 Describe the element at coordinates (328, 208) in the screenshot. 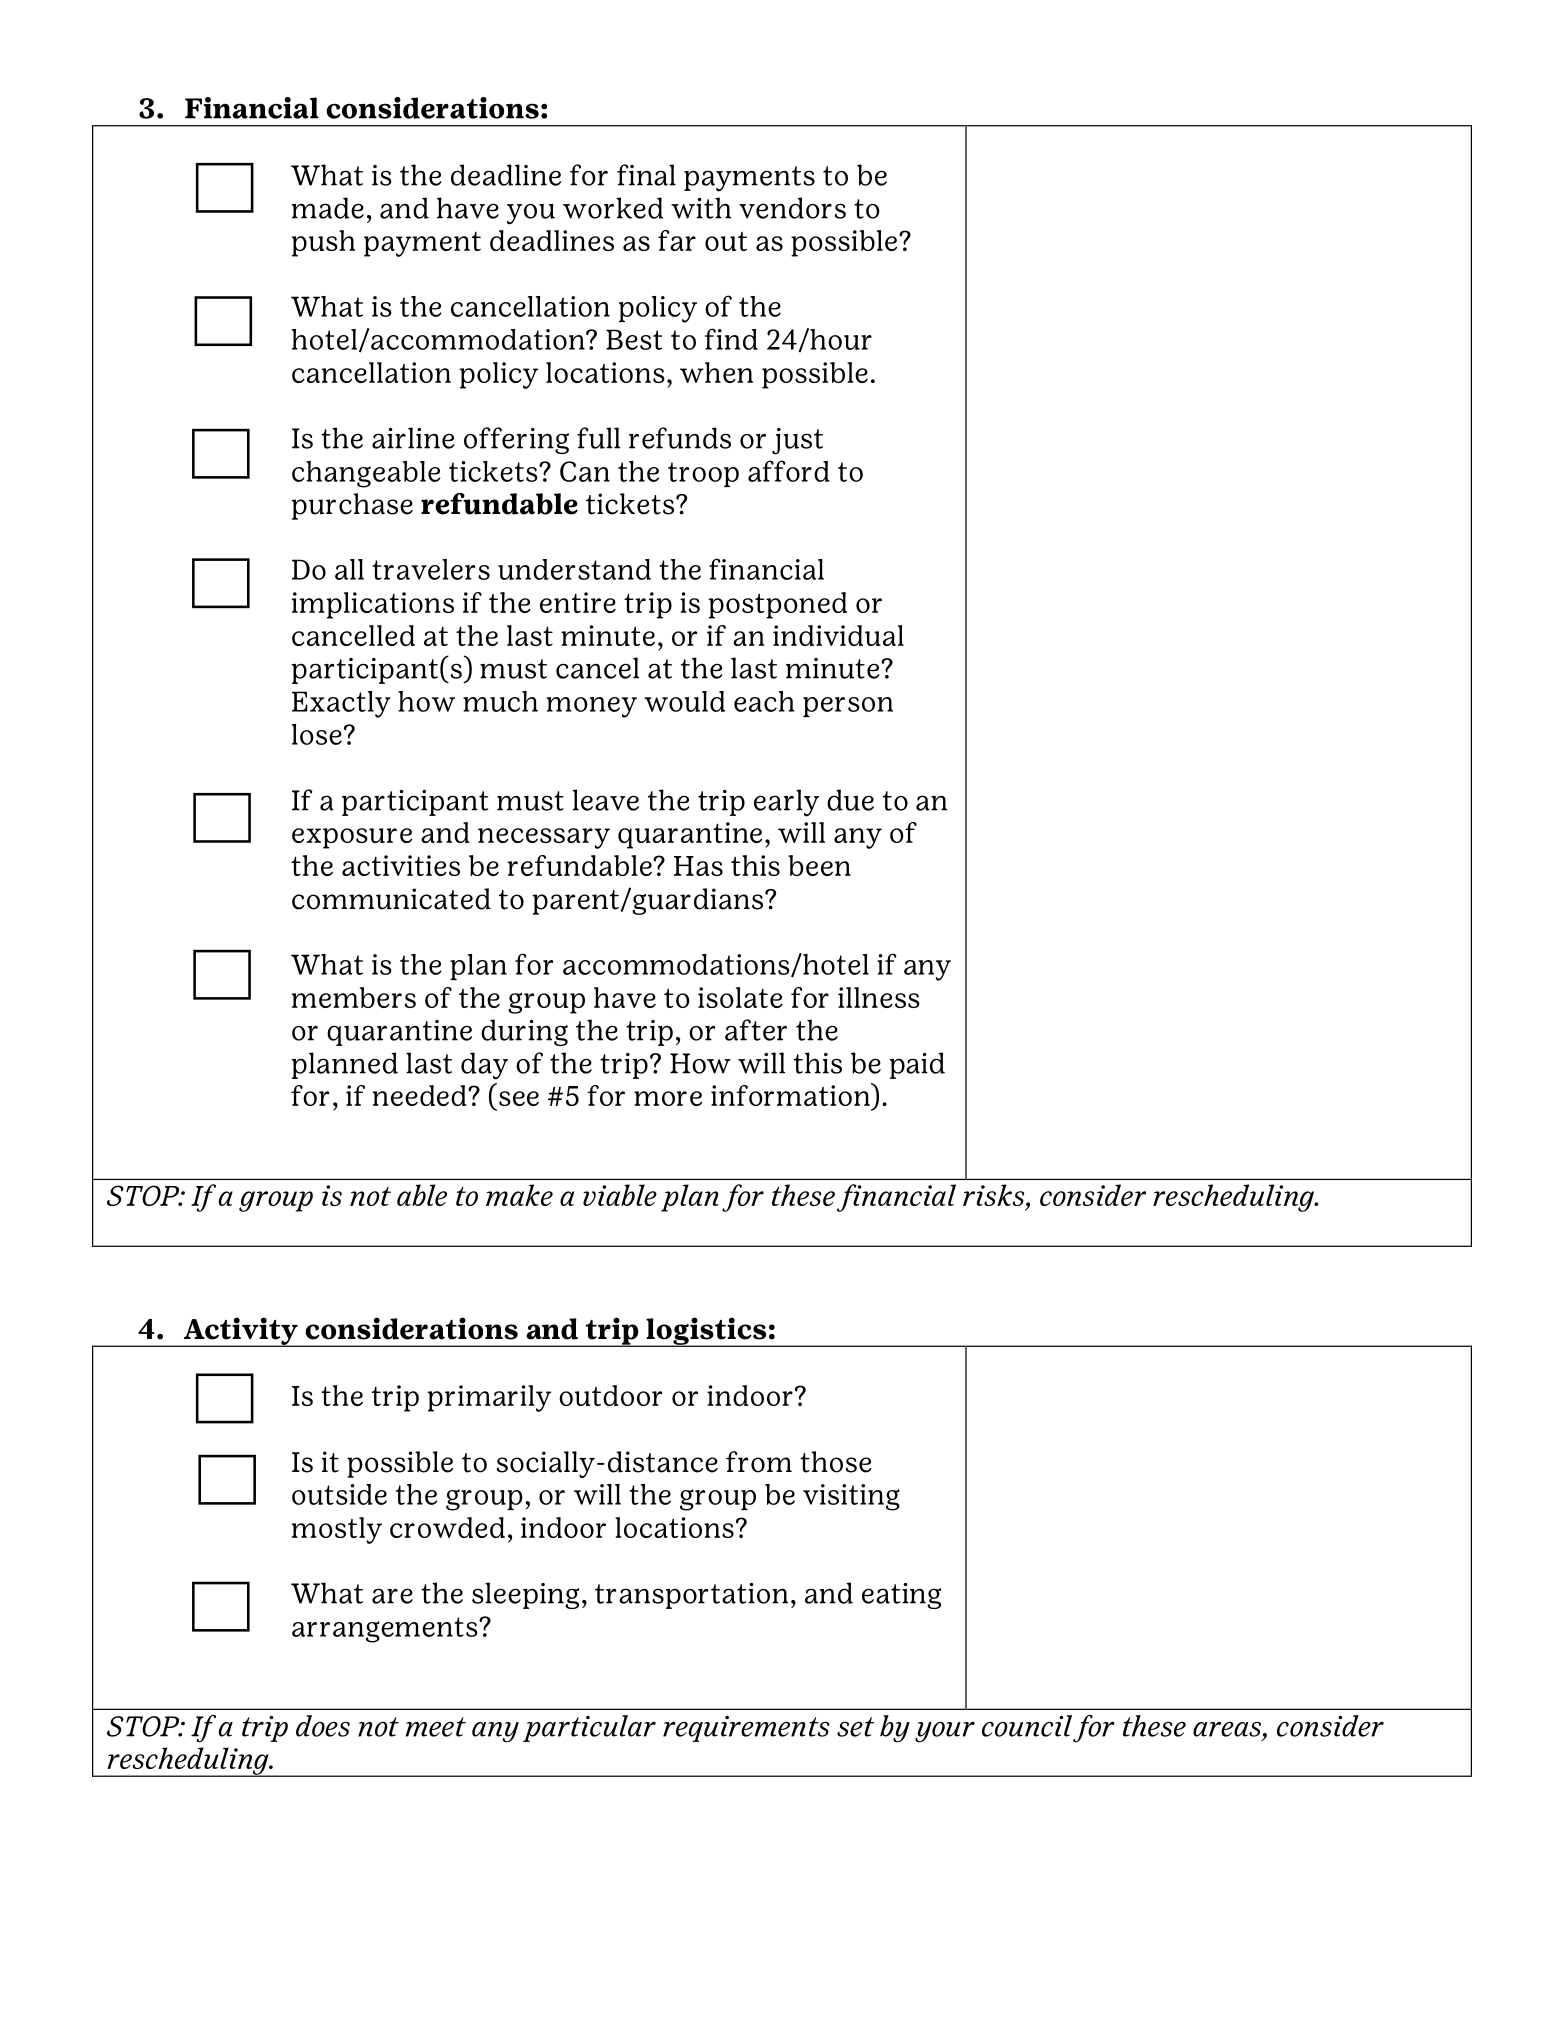

I see `made` at that location.
